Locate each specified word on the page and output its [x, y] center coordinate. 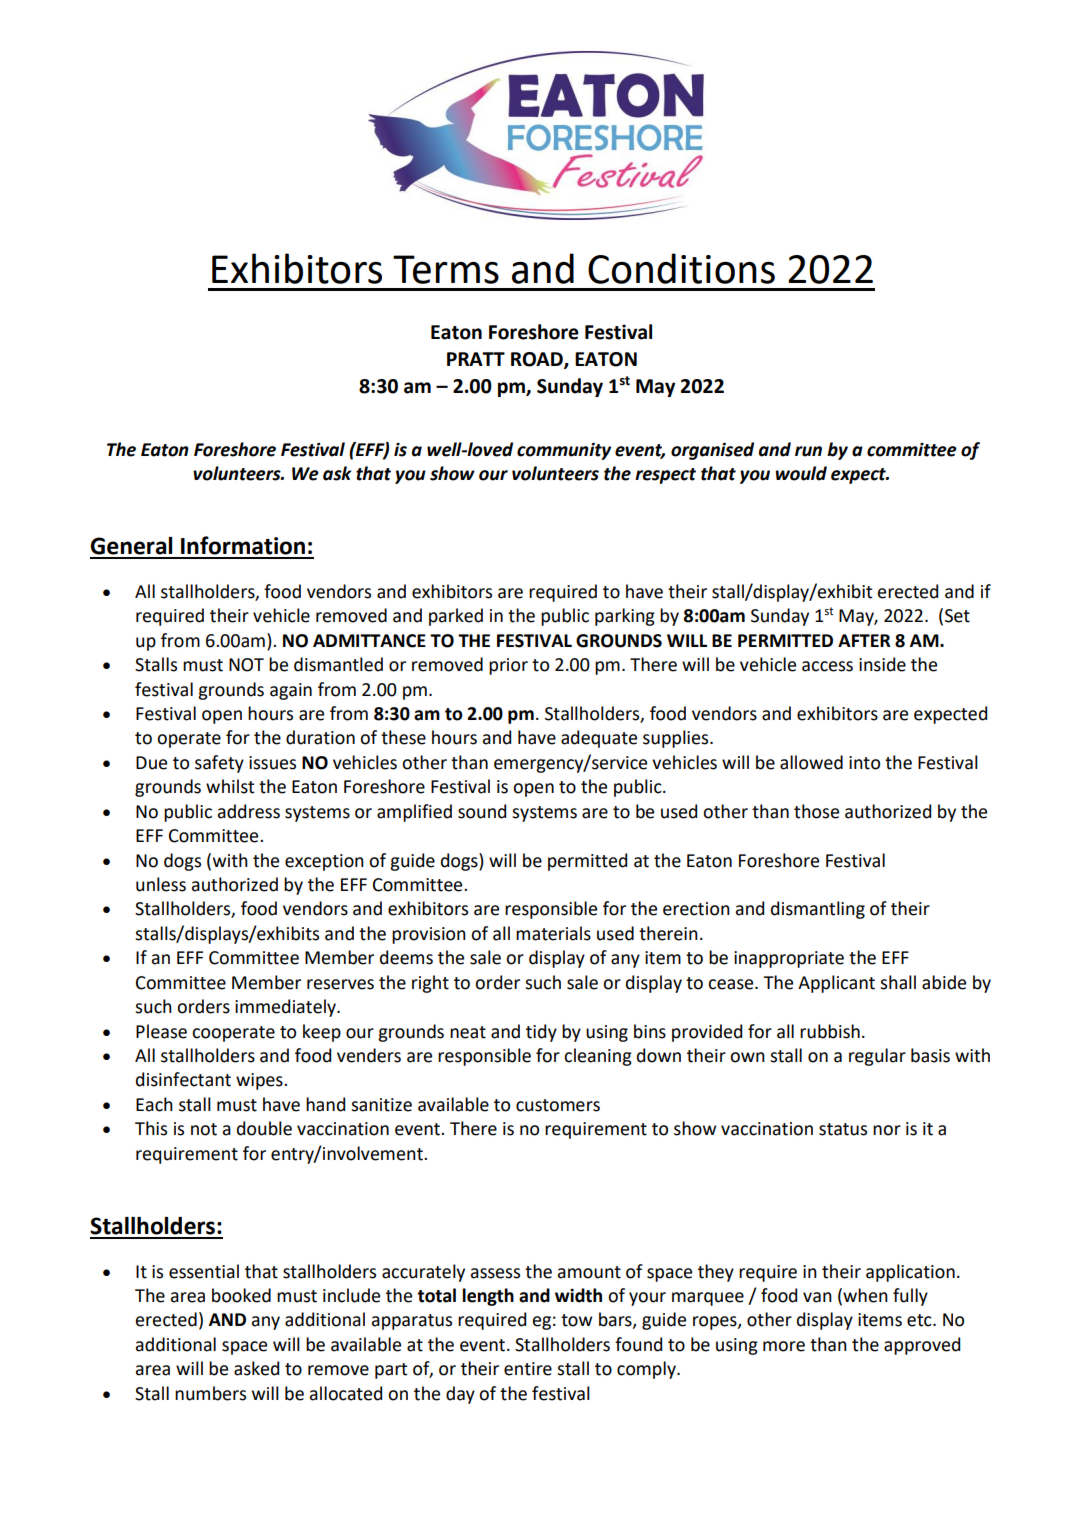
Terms [446, 269]
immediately [286, 1008]
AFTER [864, 640]
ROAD [538, 360]
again [291, 691]
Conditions [681, 268]
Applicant [836, 984]
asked [256, 1368]
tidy [541, 1033]
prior [508, 666]
